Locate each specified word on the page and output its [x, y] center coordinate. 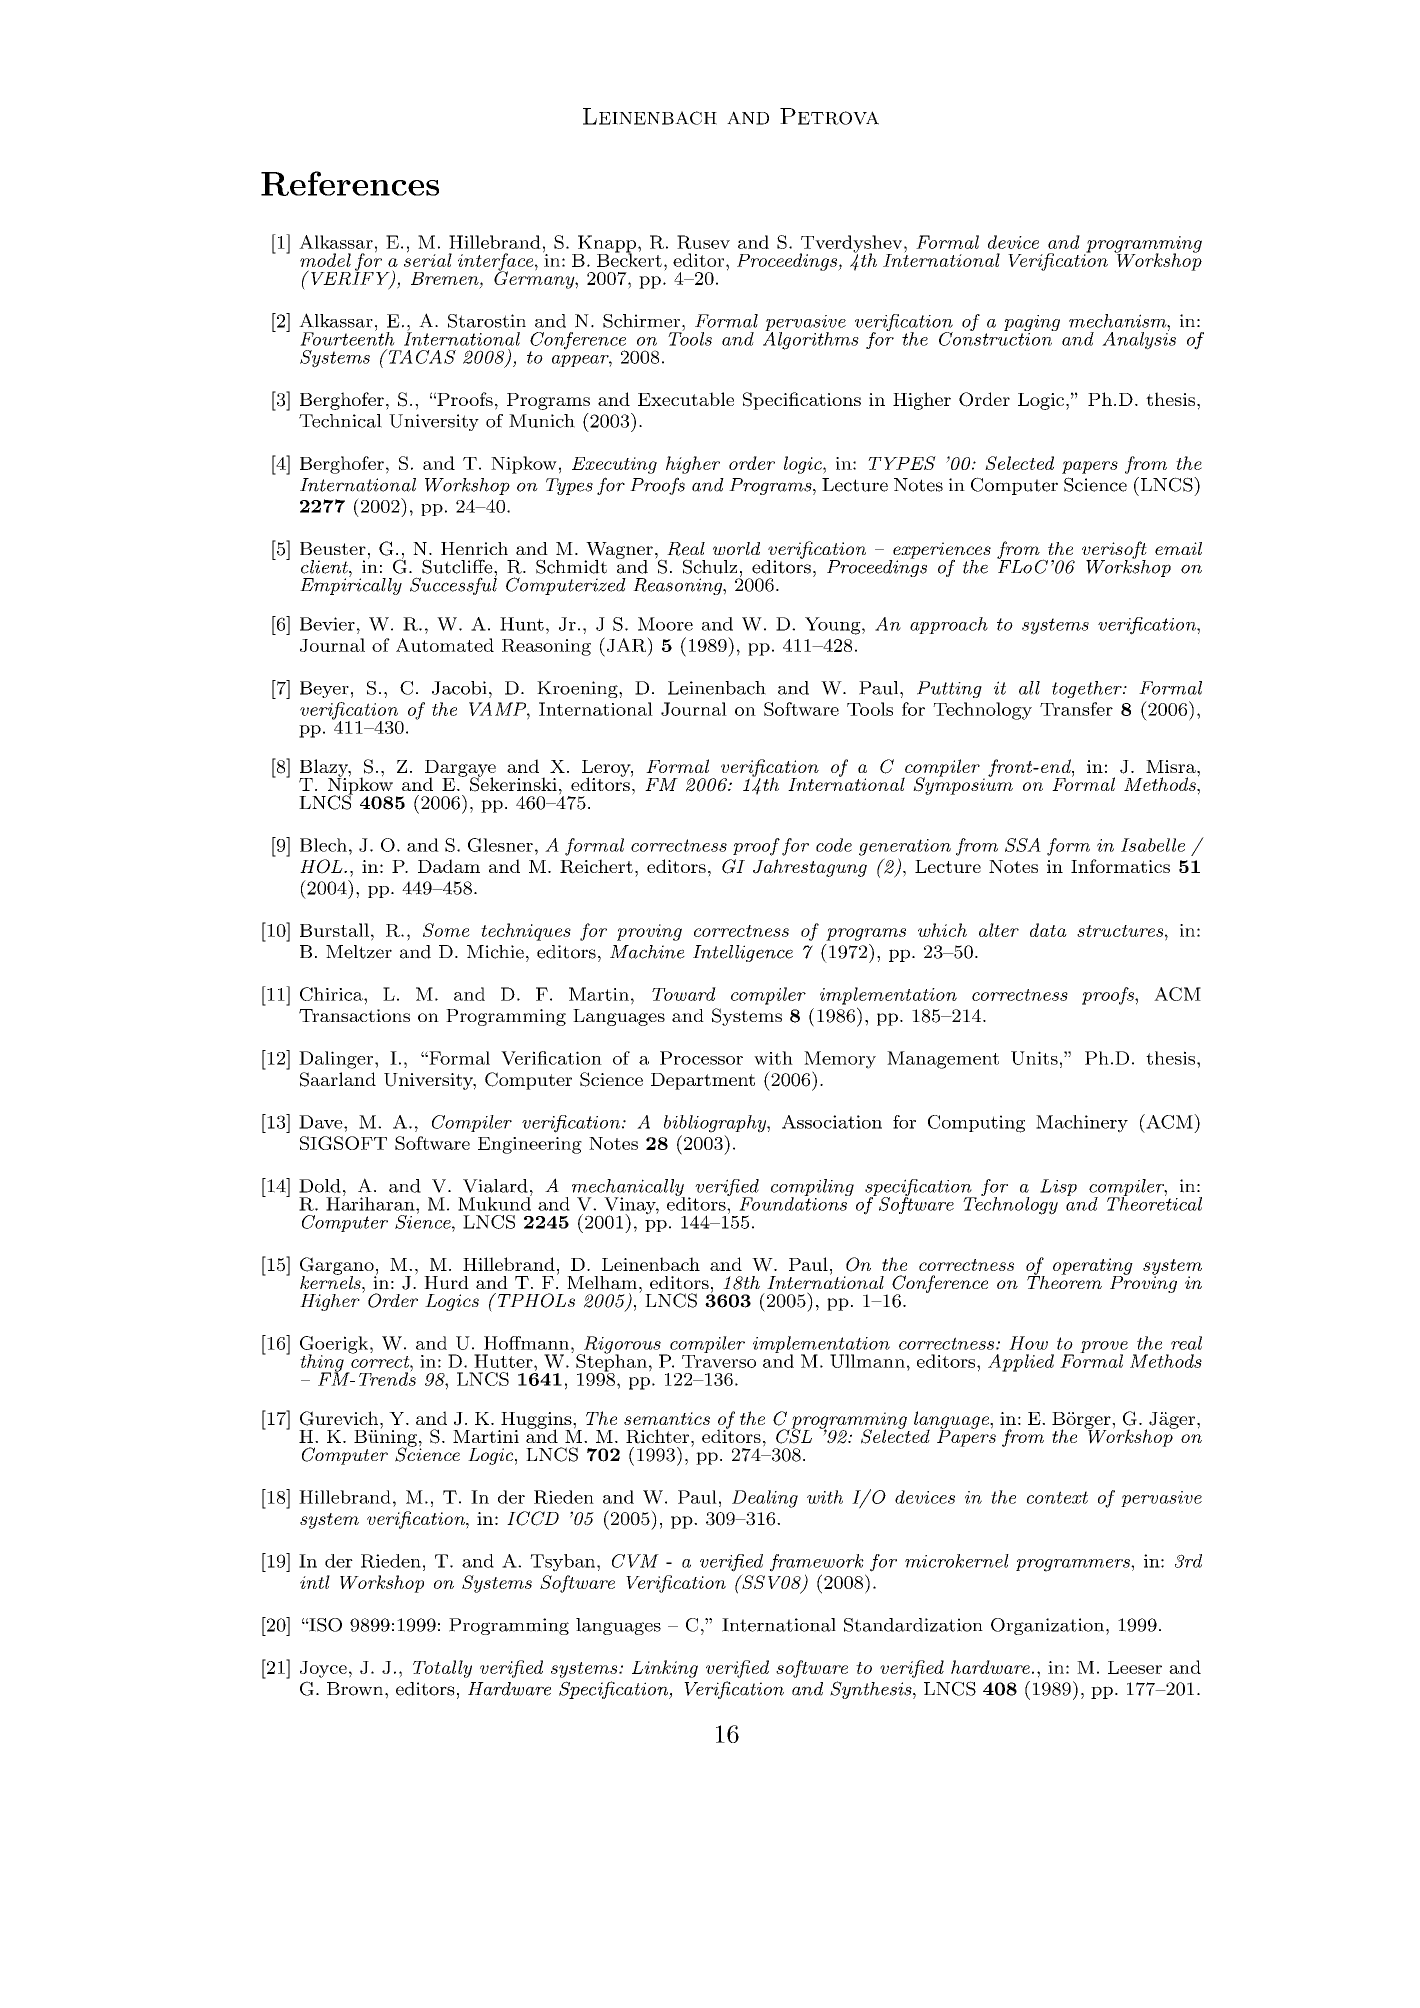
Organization [1047, 1626]
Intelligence [743, 953]
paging [1032, 324]
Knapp [607, 245]
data [1048, 930]
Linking [665, 1669]
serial [428, 259]
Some [446, 930]
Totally [442, 1669]
